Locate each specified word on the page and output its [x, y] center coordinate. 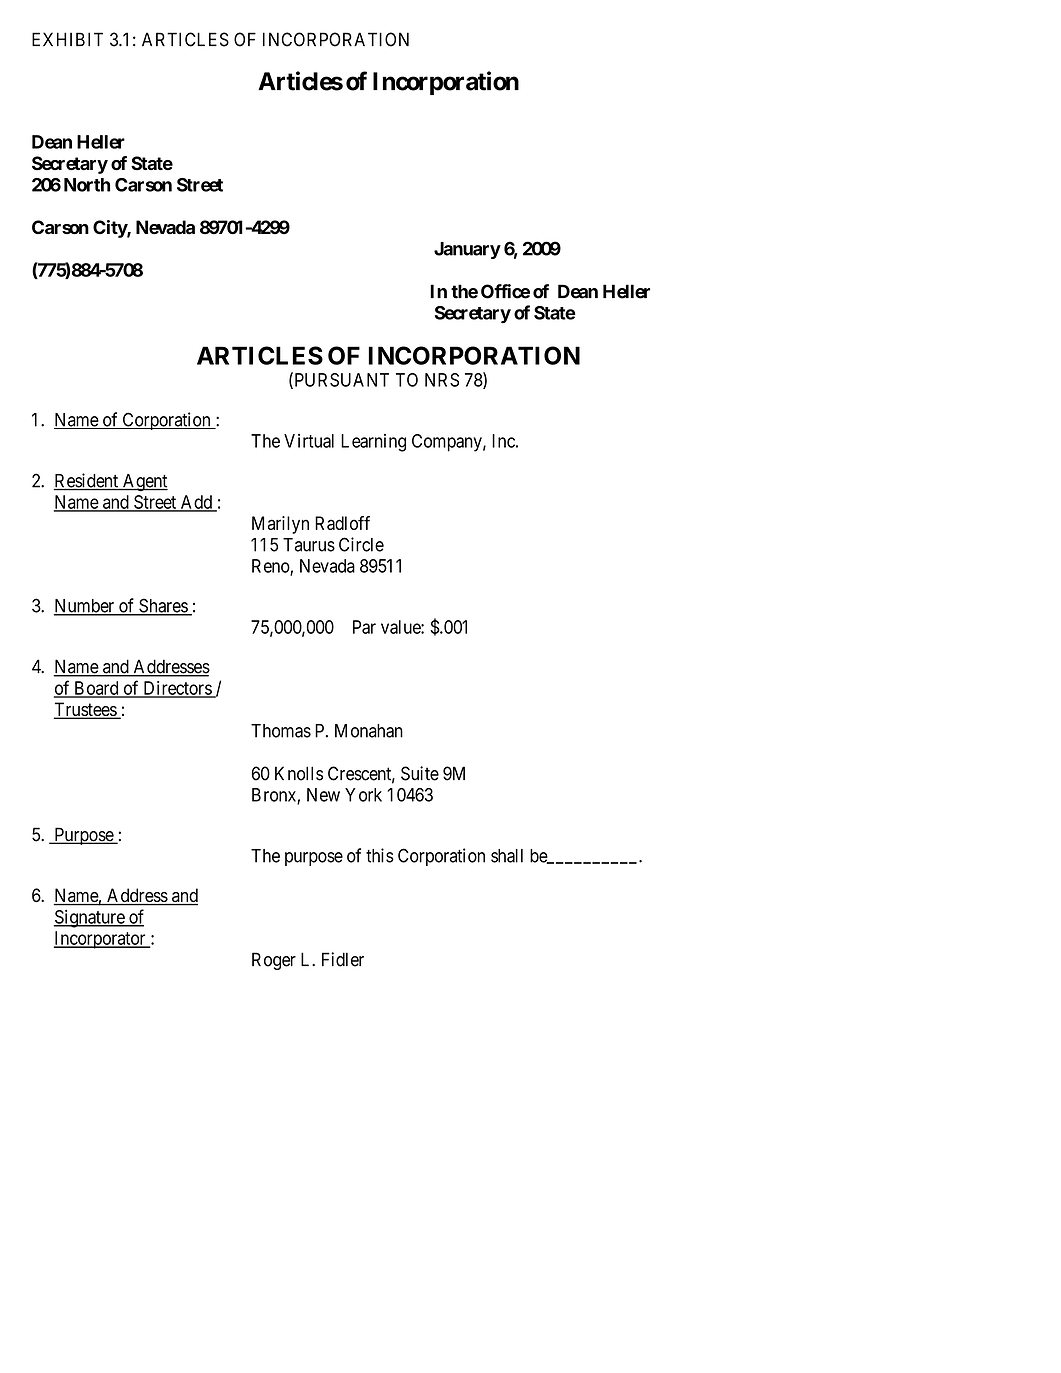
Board [96, 689]
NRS [442, 380]
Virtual [309, 441]
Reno [271, 567]
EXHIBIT [67, 39]
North [87, 185]
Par [364, 627]
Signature [90, 919]
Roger [274, 961]
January [467, 250]
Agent [144, 483]
